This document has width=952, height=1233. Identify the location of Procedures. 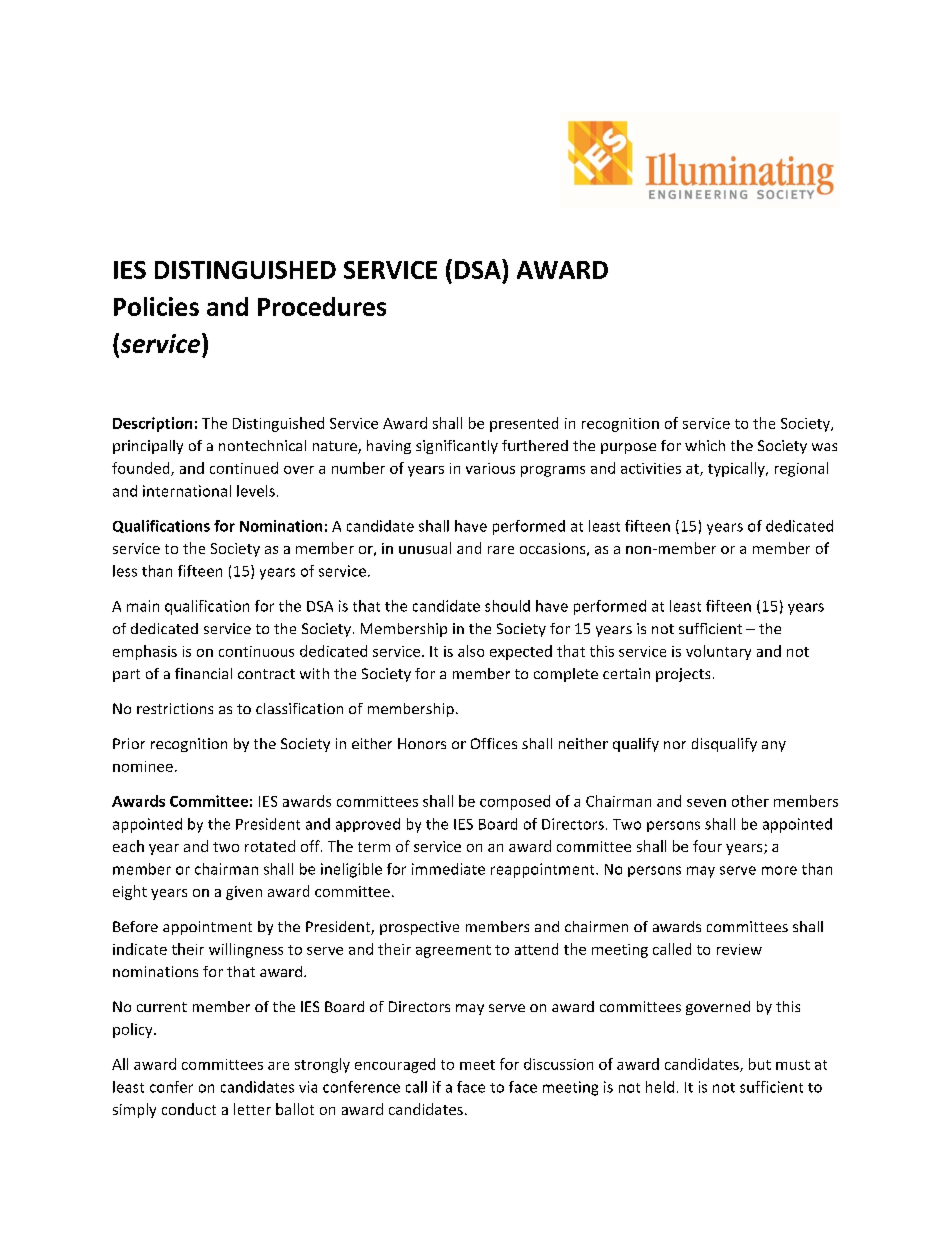
(322, 306).
